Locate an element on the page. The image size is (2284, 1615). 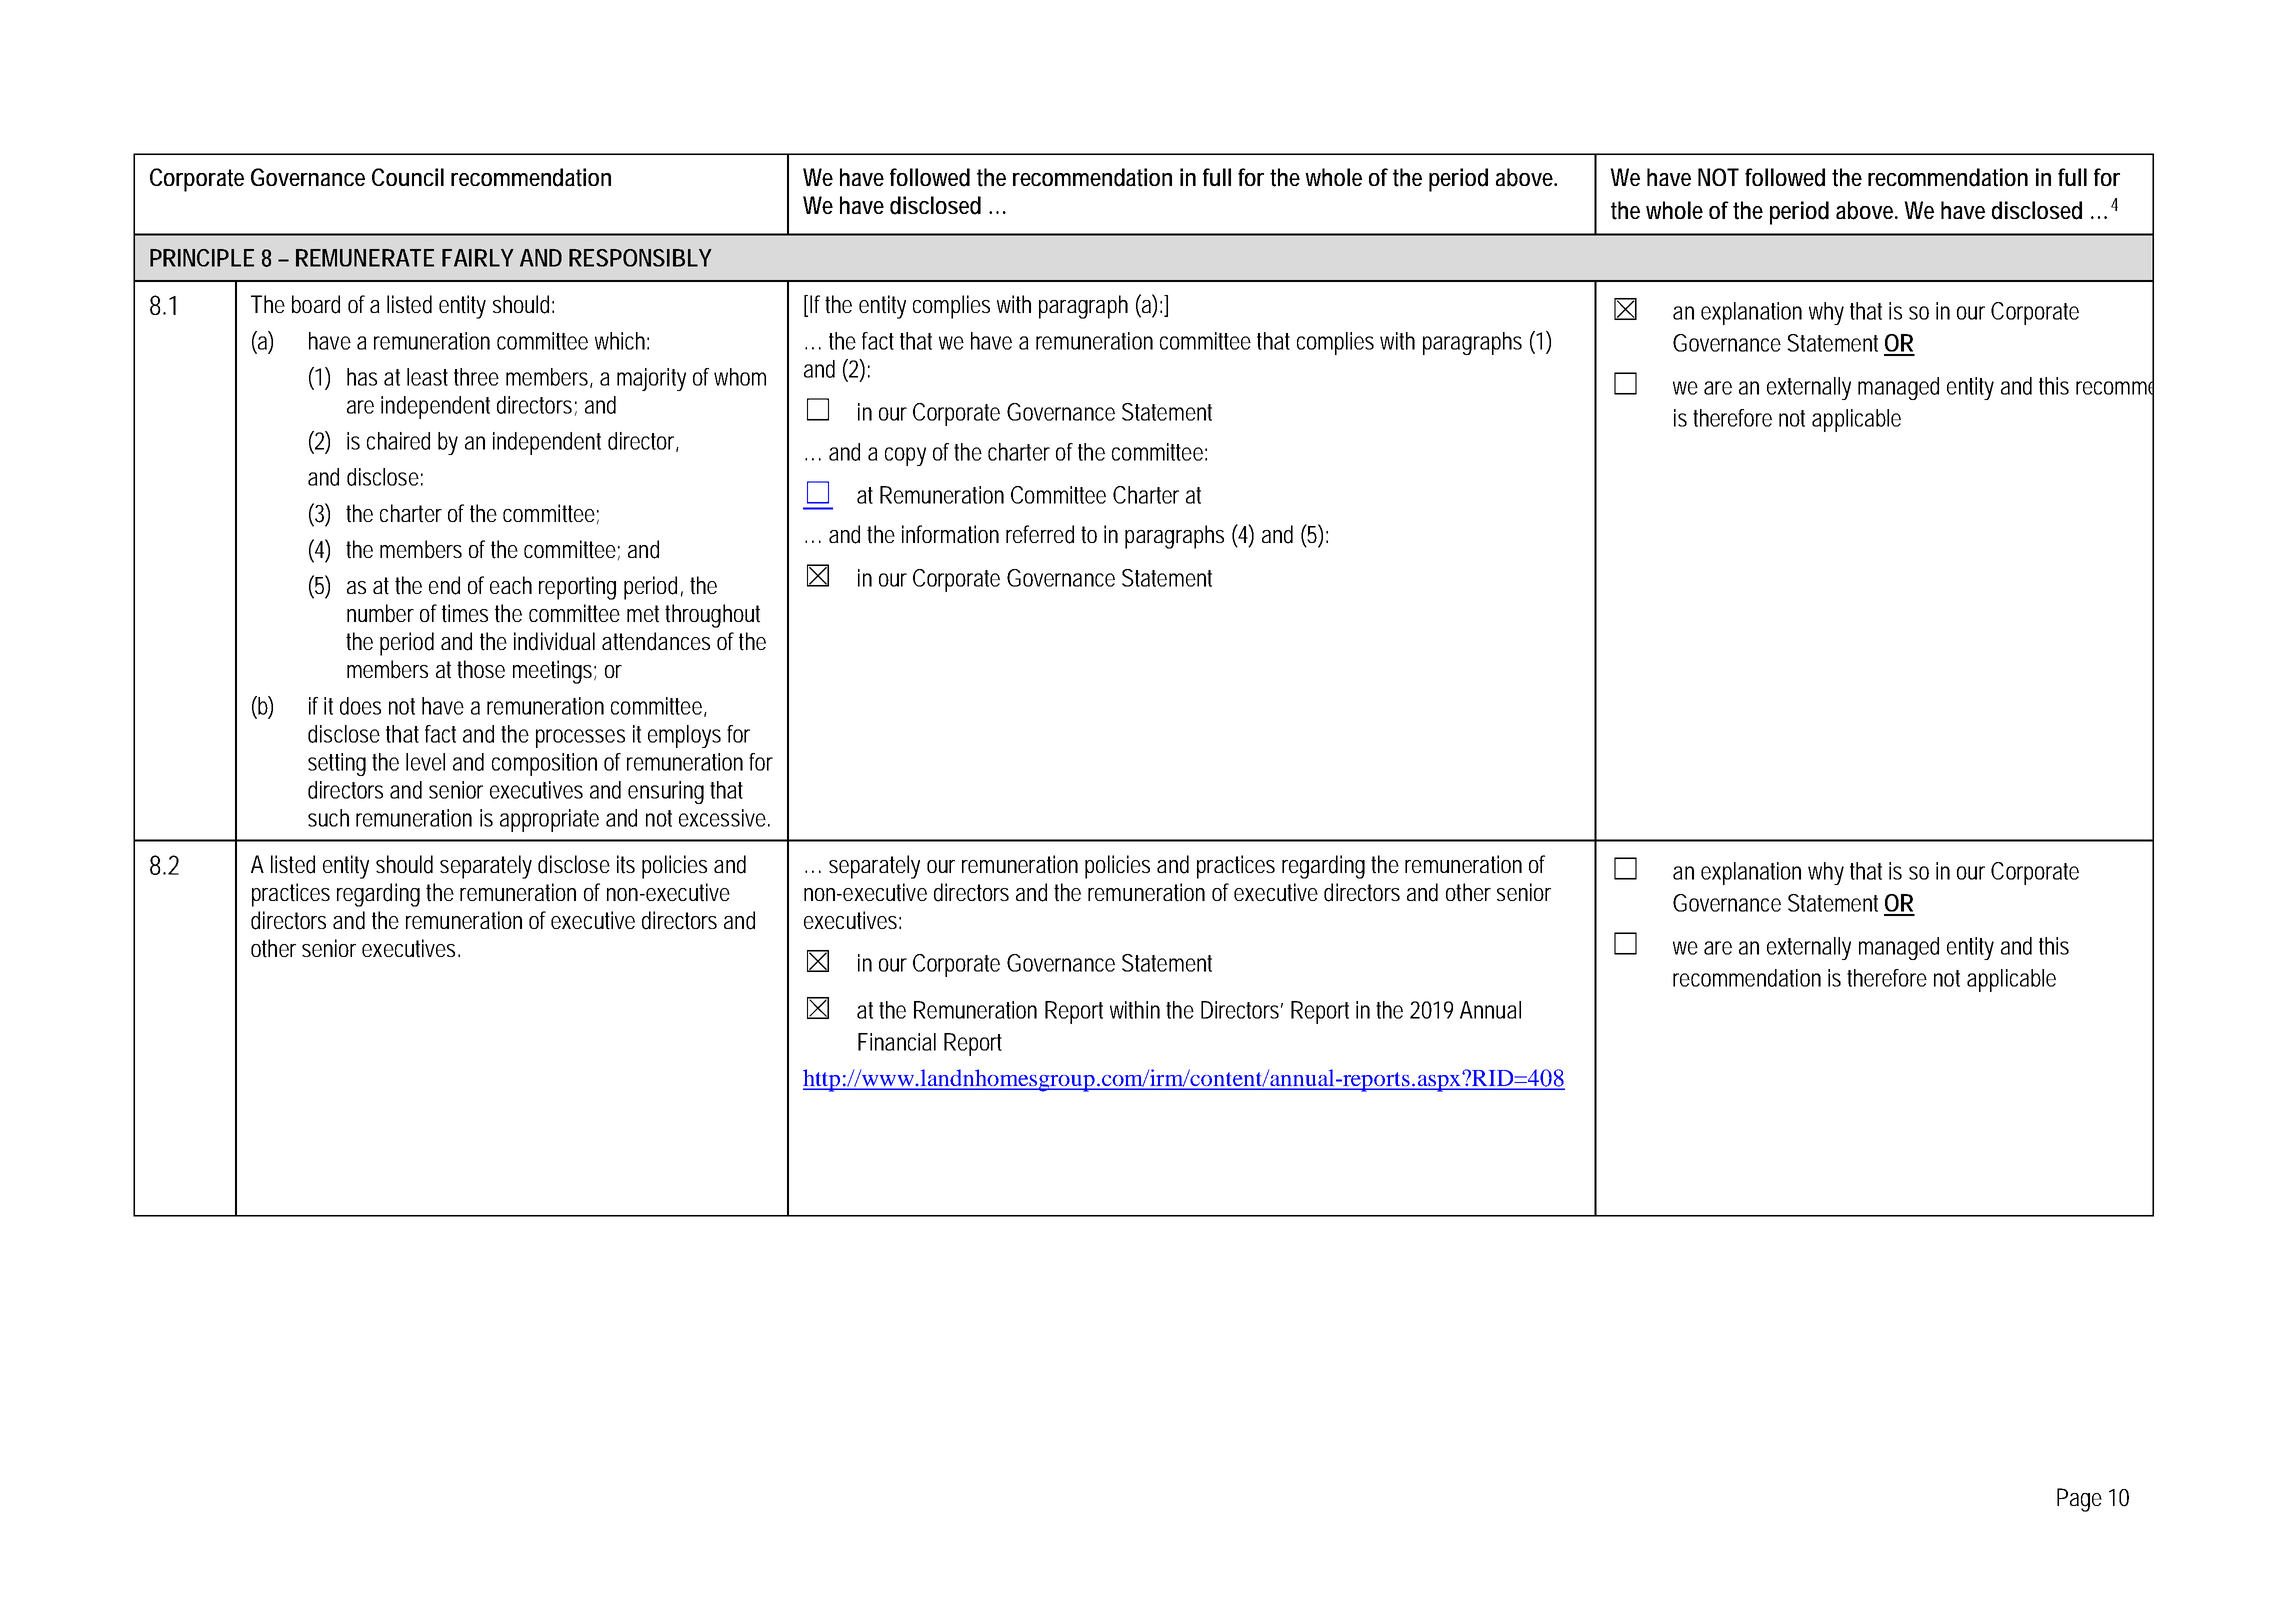
excessive is located at coordinates (722, 818).
